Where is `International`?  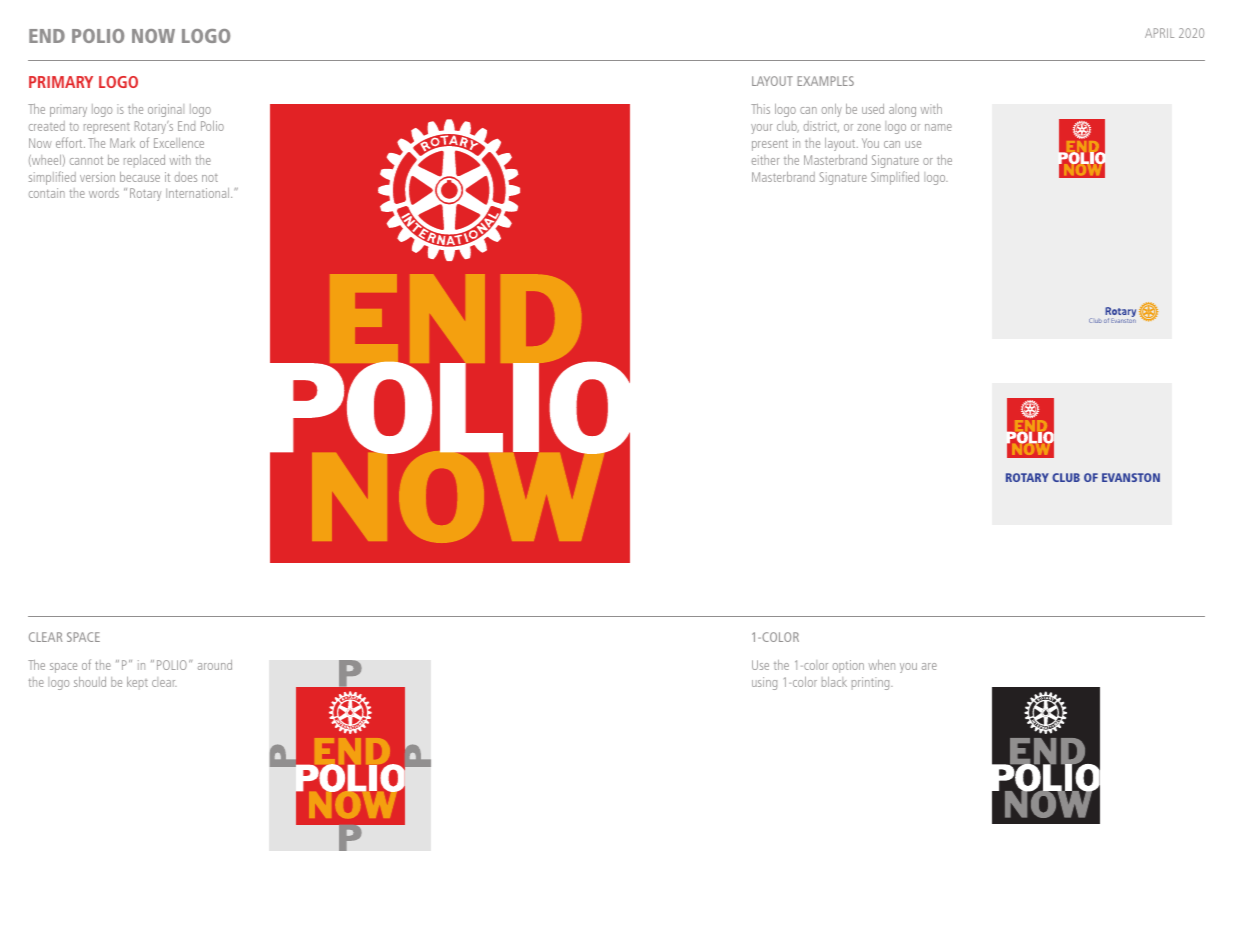 International is located at coordinates (199, 193).
